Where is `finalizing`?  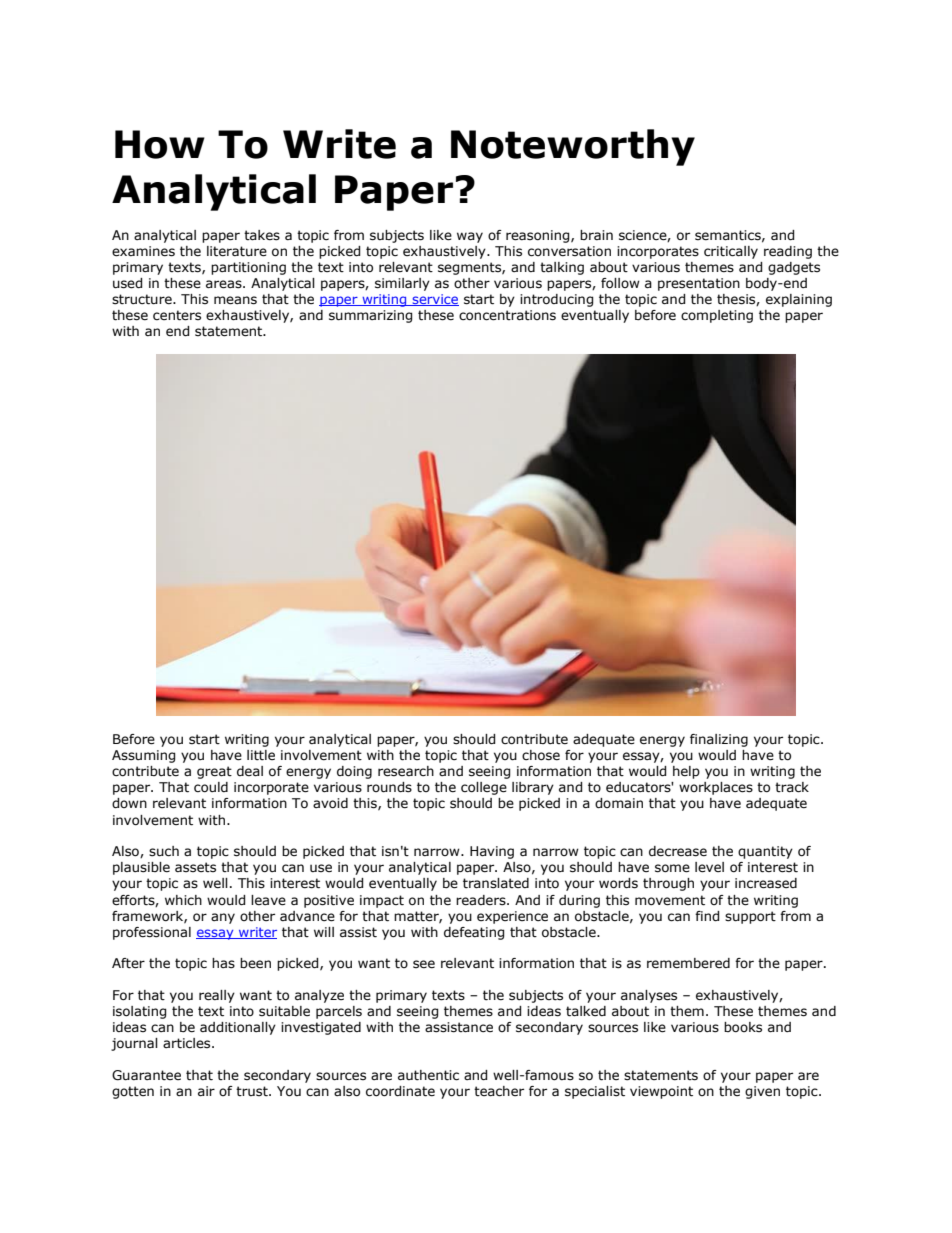
finalizing is located at coordinates (719, 740).
